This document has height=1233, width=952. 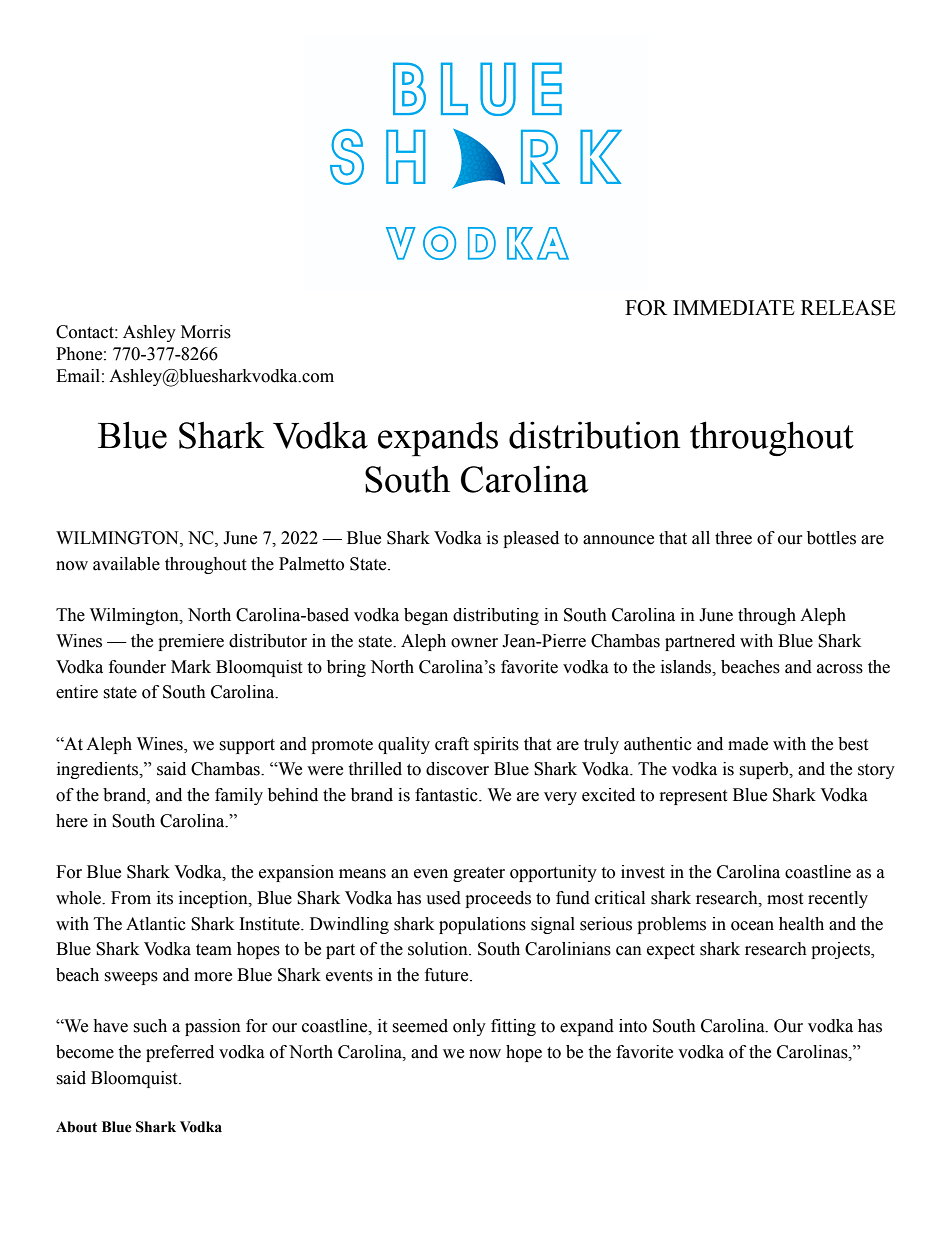 What do you see at coordinates (180, 1053) in the document?
I see `preferred` at bounding box center [180, 1053].
